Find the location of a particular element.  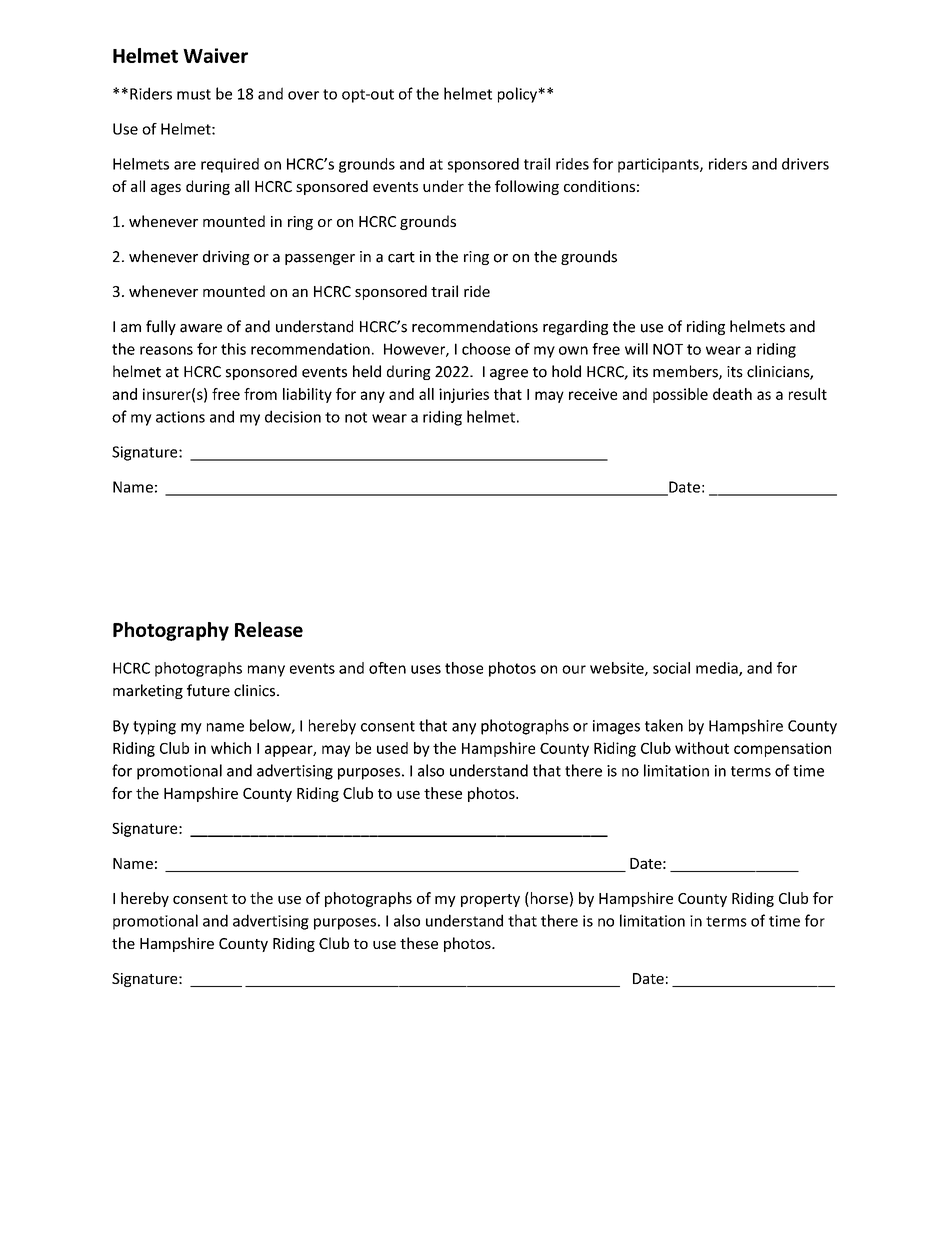

must is located at coordinates (194, 94).
